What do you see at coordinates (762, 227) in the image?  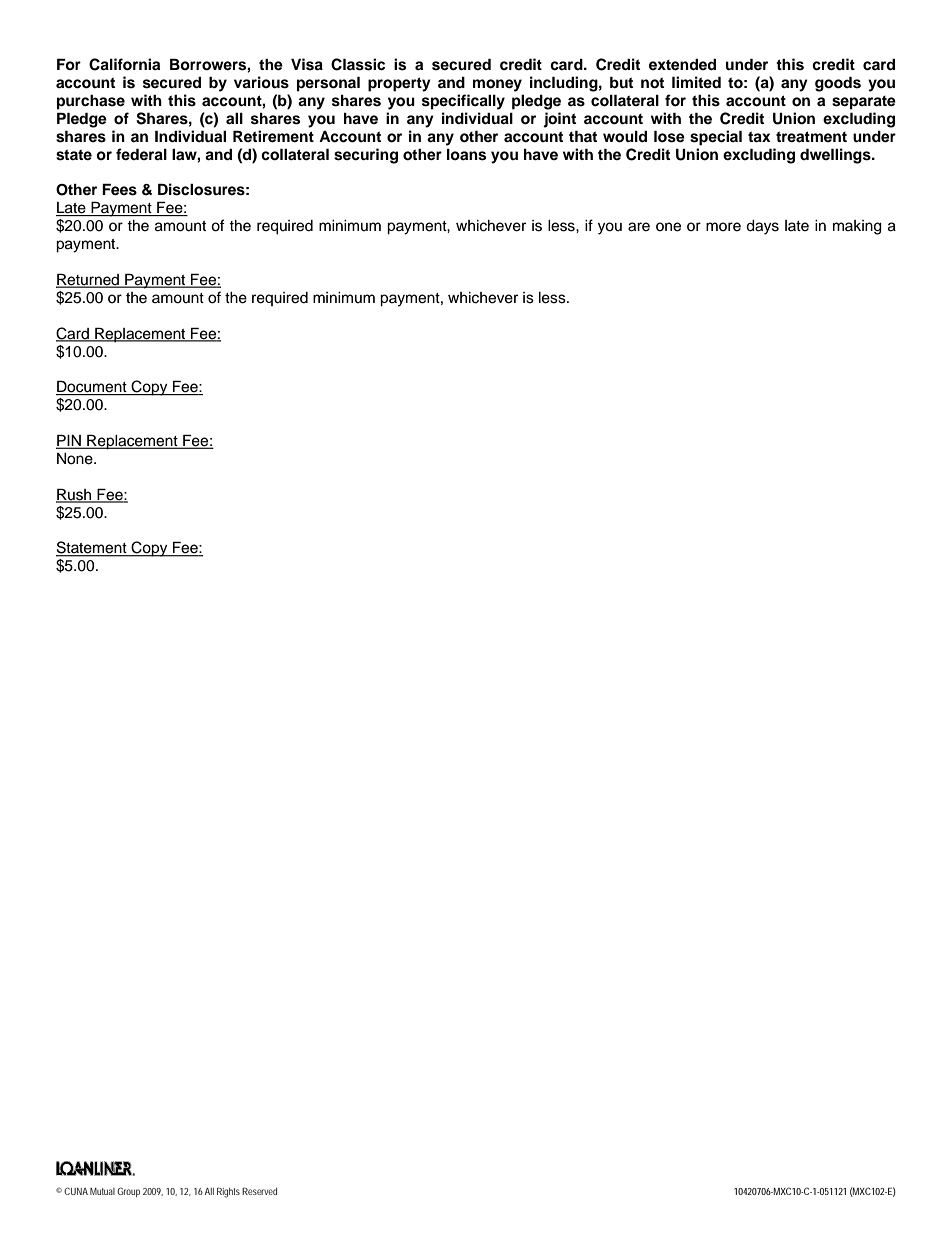 I see `days` at bounding box center [762, 227].
